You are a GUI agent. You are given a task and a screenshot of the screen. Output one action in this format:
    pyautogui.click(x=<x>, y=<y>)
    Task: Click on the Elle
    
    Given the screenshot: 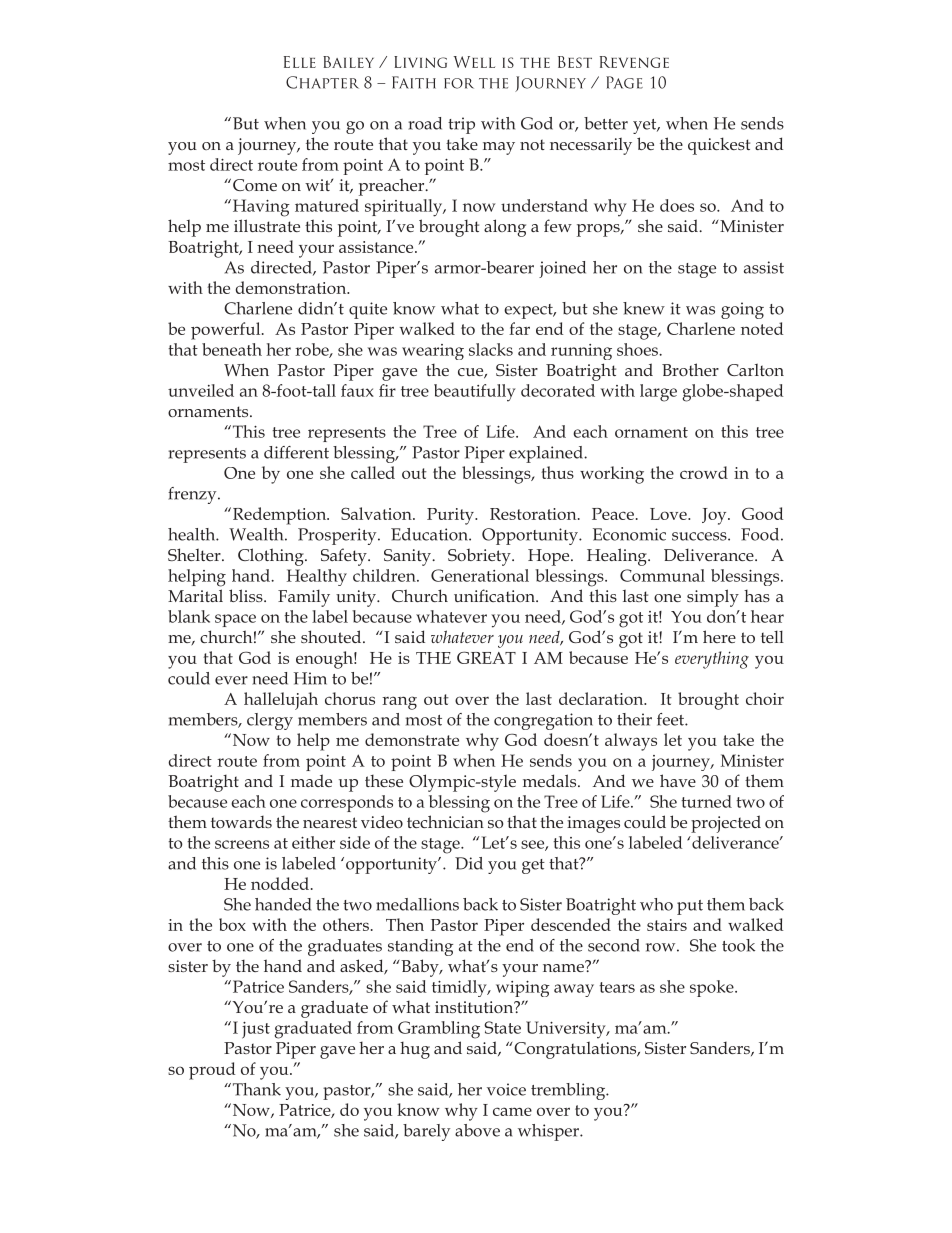 What is the action you would take?
    pyautogui.click(x=300, y=62)
